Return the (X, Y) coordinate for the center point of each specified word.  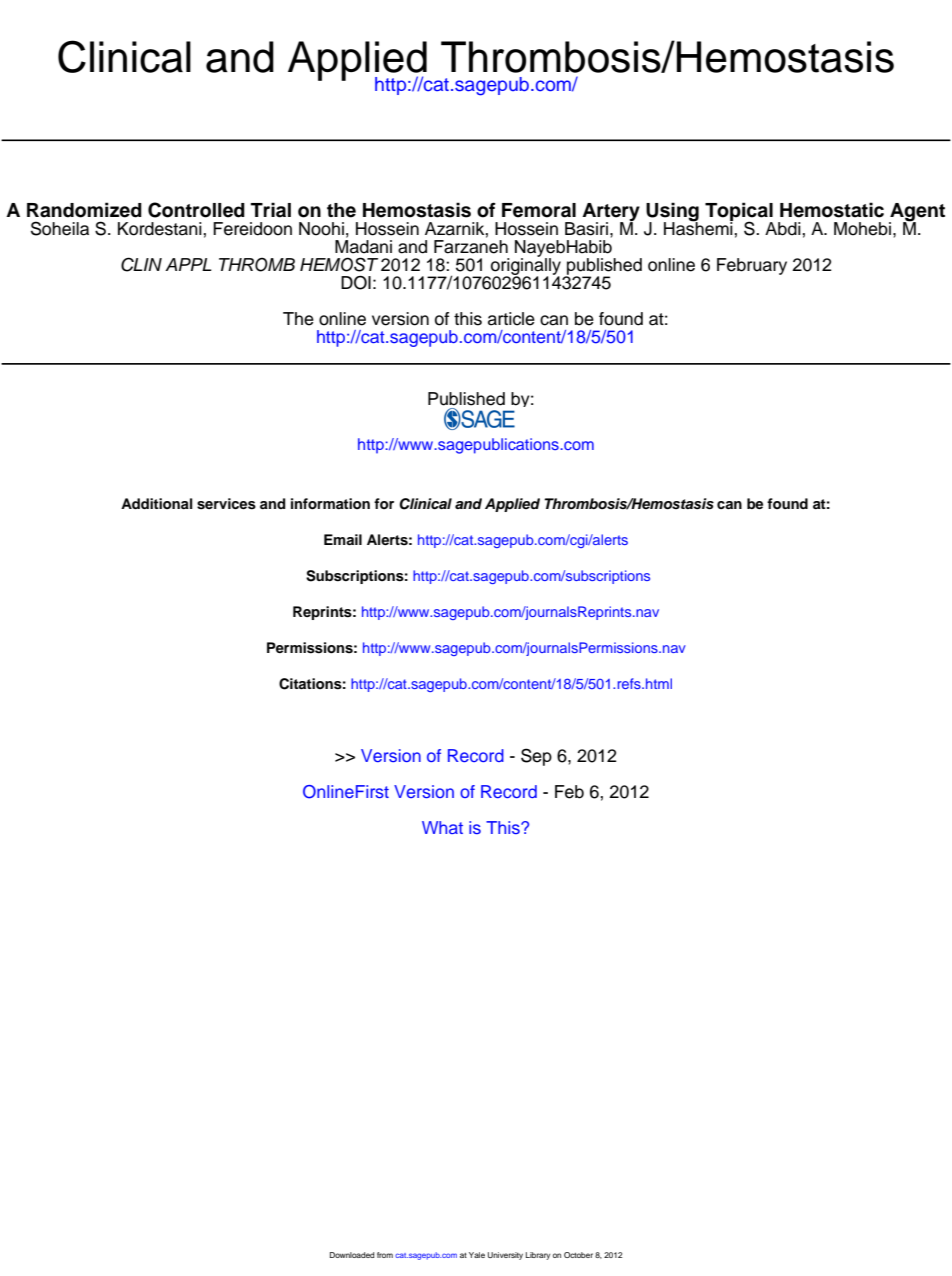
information (330, 504)
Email (343, 539)
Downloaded (352, 1255)
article (511, 319)
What (442, 827)
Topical (739, 213)
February (752, 266)
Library (538, 1256)
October (578, 1255)
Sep (536, 757)
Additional (156, 503)
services (226, 504)
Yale (477, 1255)
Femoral (539, 210)
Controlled (196, 210)
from (385, 1255)
